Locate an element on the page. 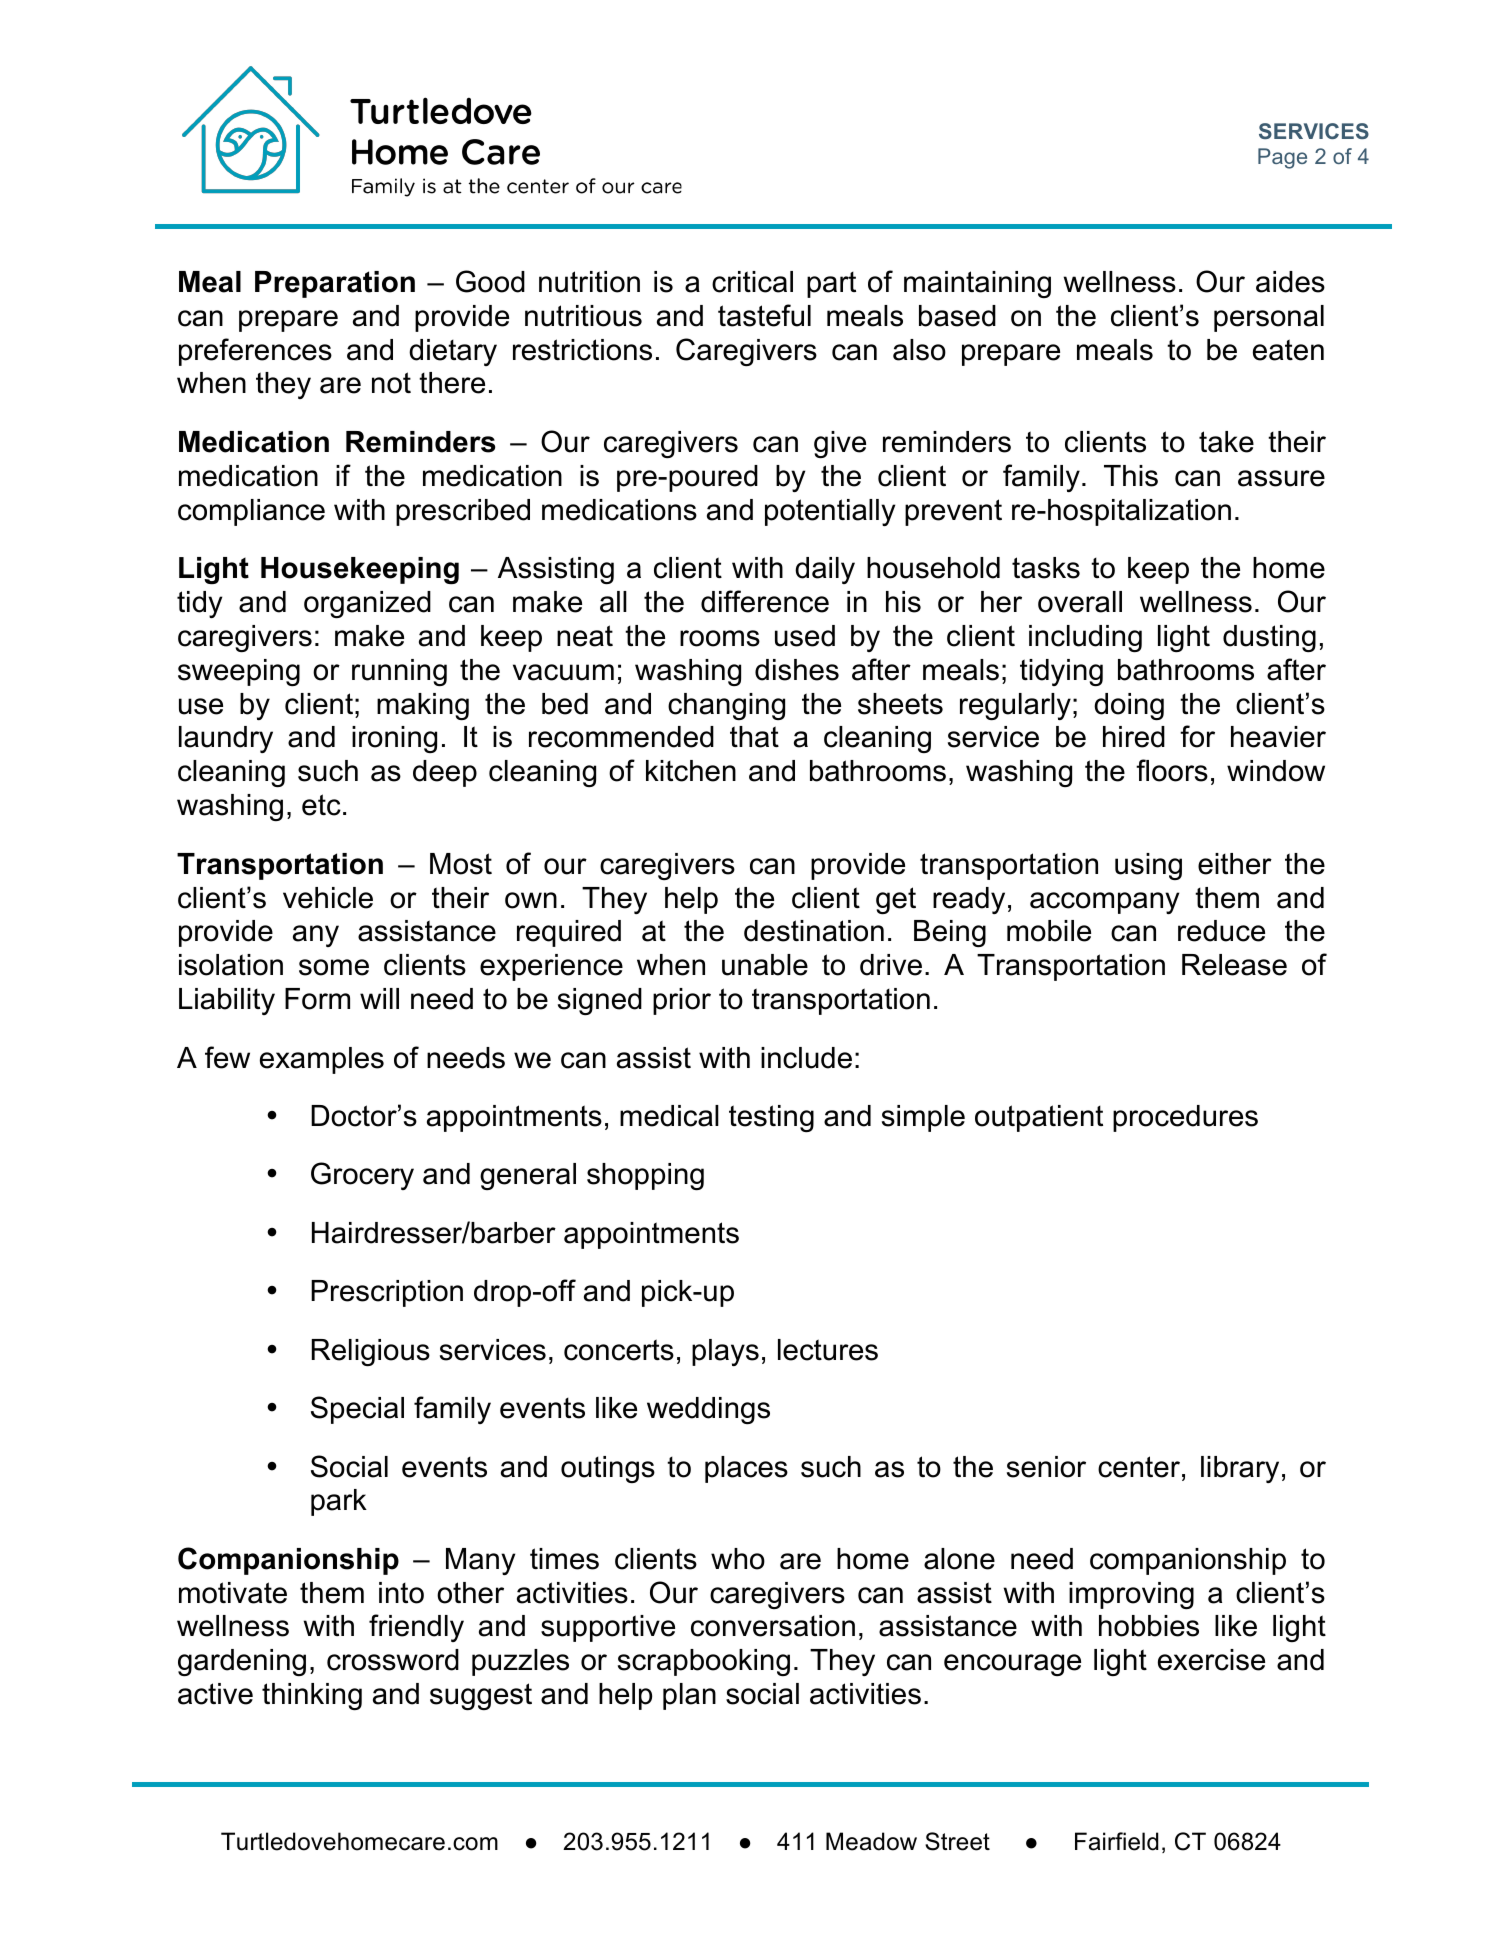  This is located at coordinates (1131, 476).
